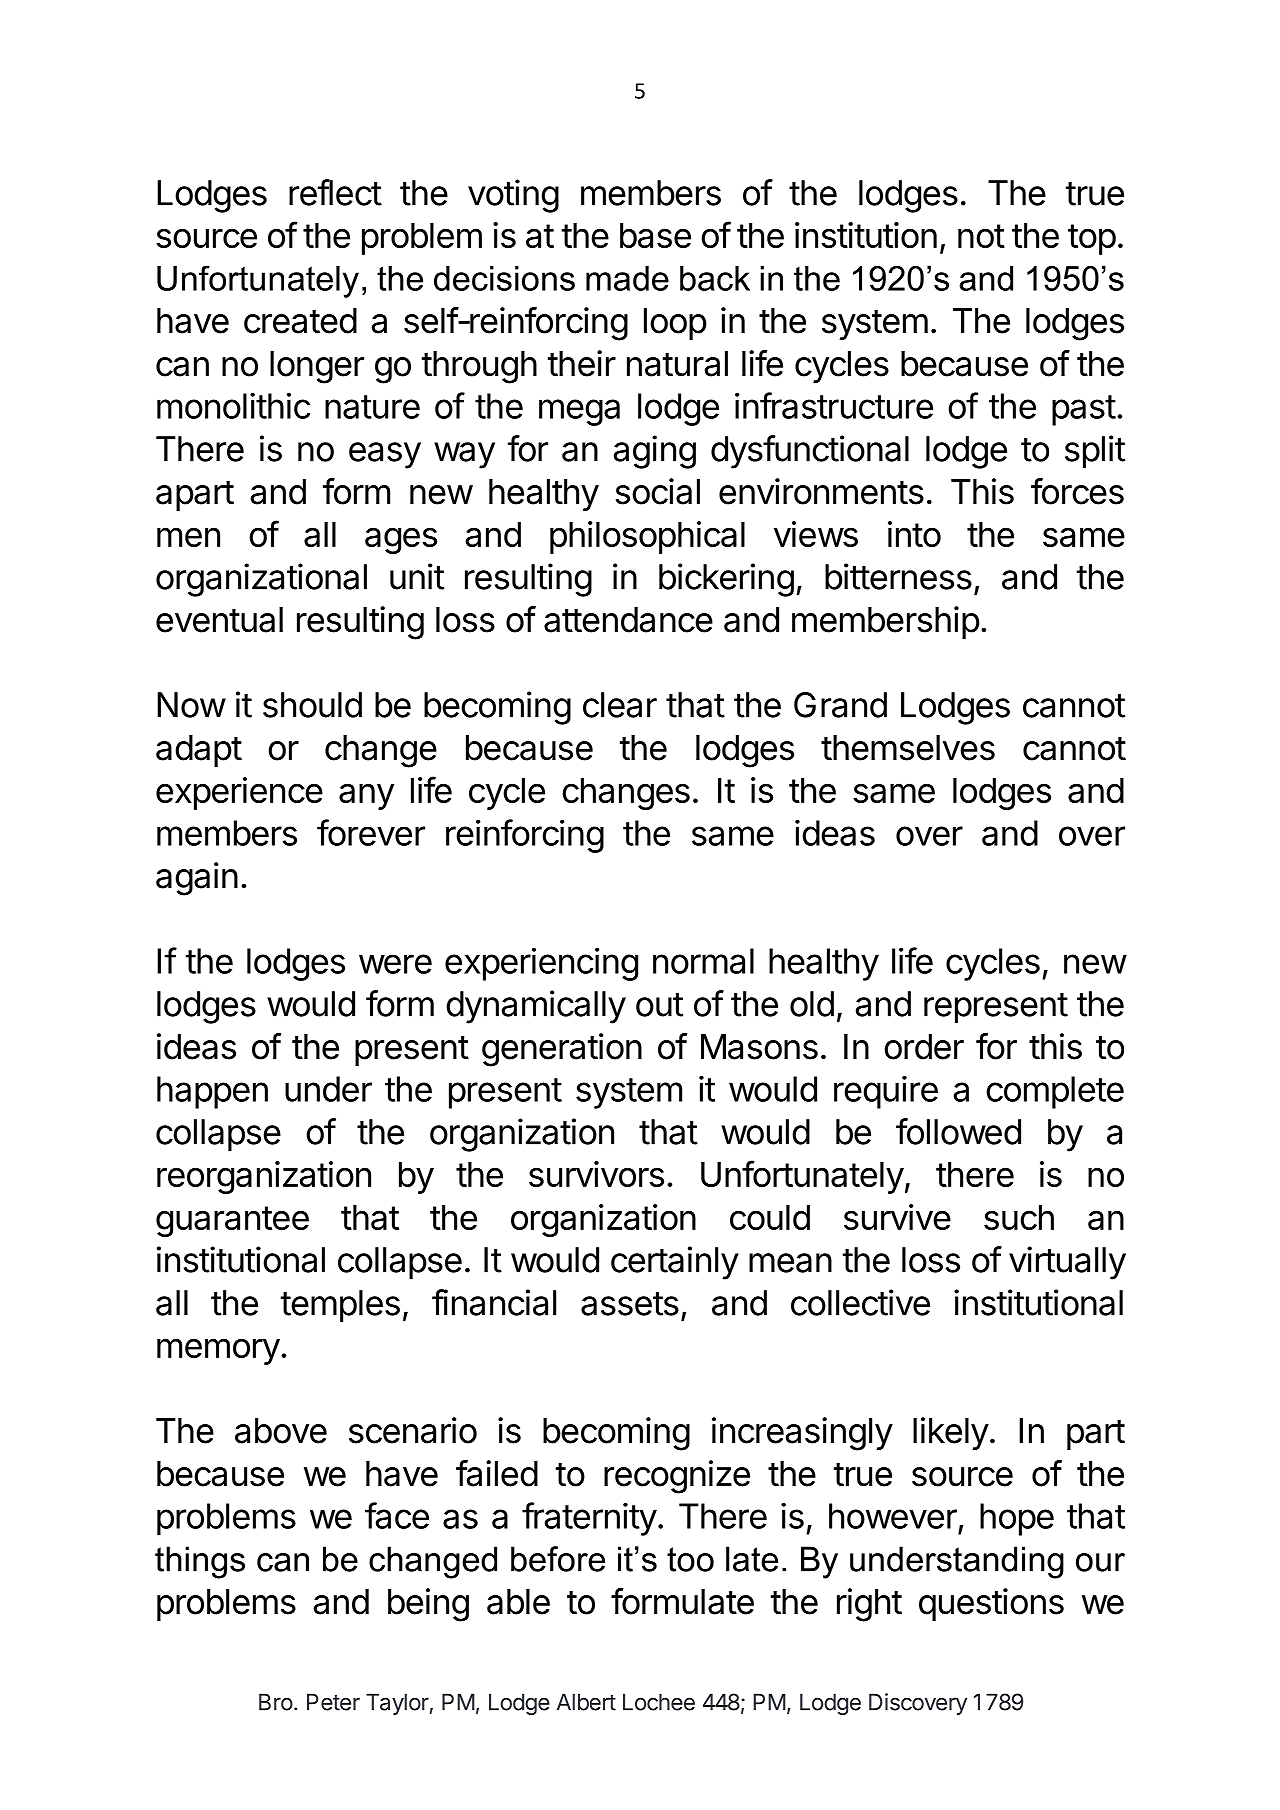 The height and width of the screenshot is (1810, 1280). What do you see at coordinates (1092, 239) in the screenshot?
I see `top` at bounding box center [1092, 239].
